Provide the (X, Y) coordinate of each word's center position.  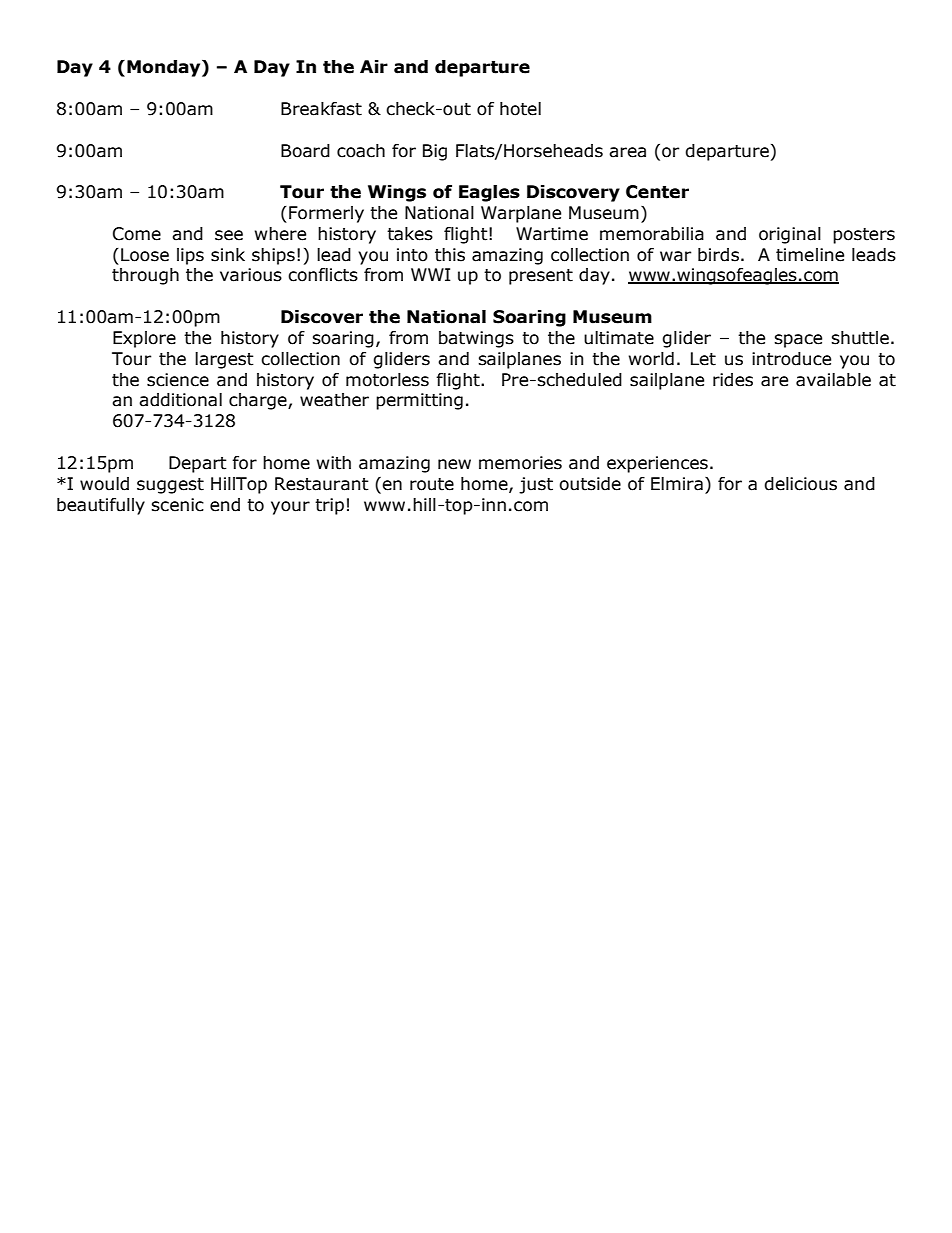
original (790, 235)
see (229, 235)
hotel (520, 109)
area (627, 152)
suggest (170, 486)
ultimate (619, 338)
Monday (165, 68)
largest (224, 360)
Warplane (521, 214)
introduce (791, 359)
